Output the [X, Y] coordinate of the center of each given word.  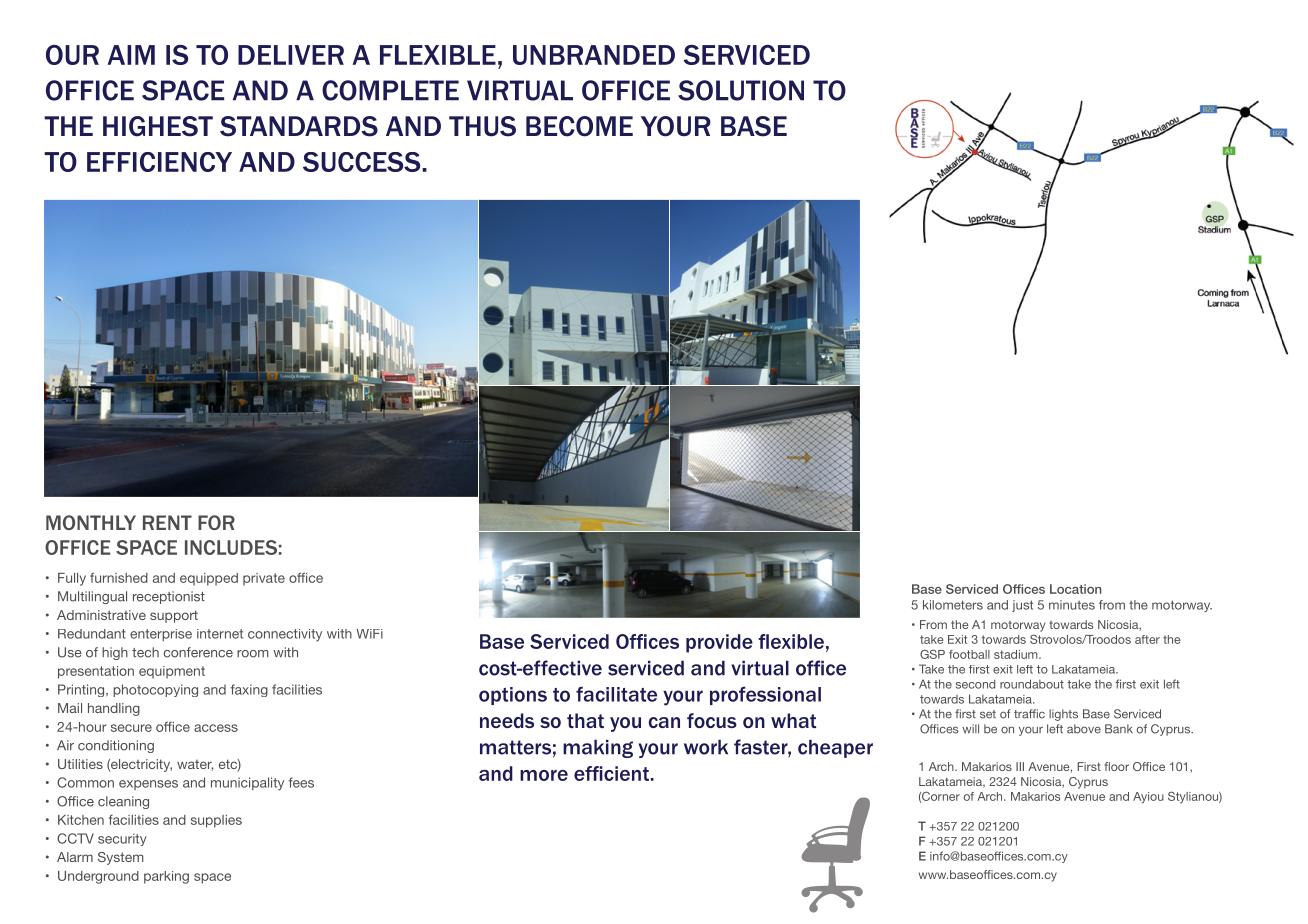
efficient [611, 773]
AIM [131, 55]
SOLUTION [741, 90]
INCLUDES [231, 547]
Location [1076, 589]
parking [166, 877]
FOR [216, 522]
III [1020, 766]
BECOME [579, 126]
